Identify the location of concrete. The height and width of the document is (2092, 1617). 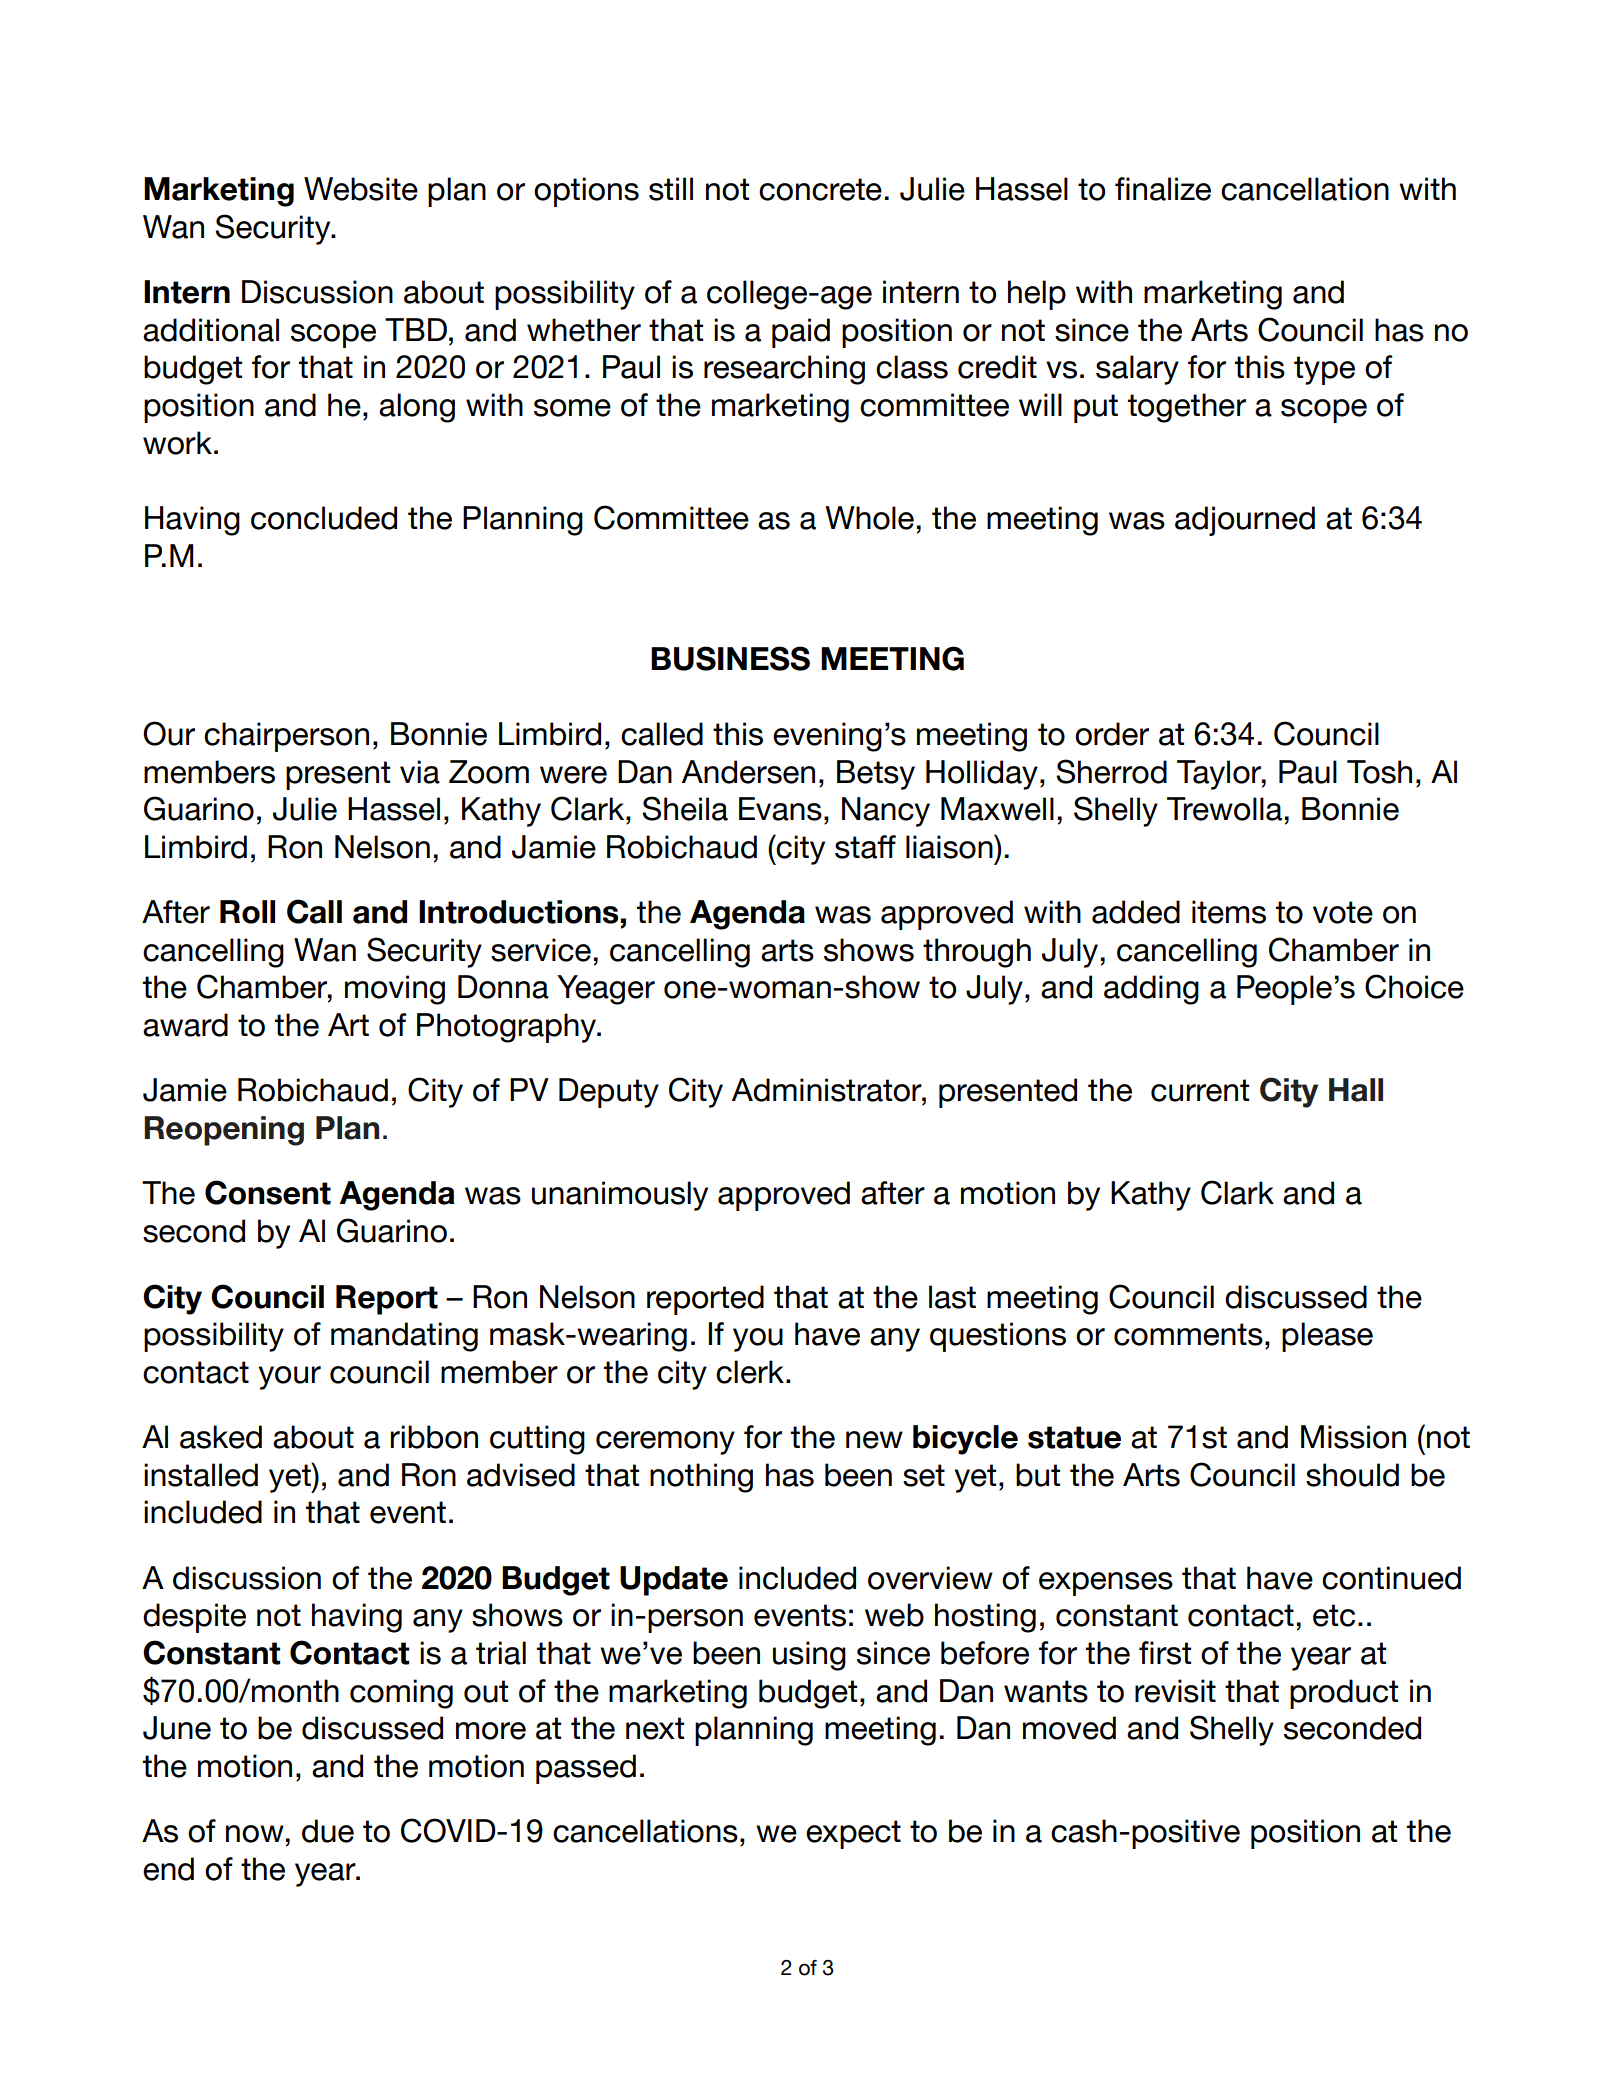
(820, 189).
